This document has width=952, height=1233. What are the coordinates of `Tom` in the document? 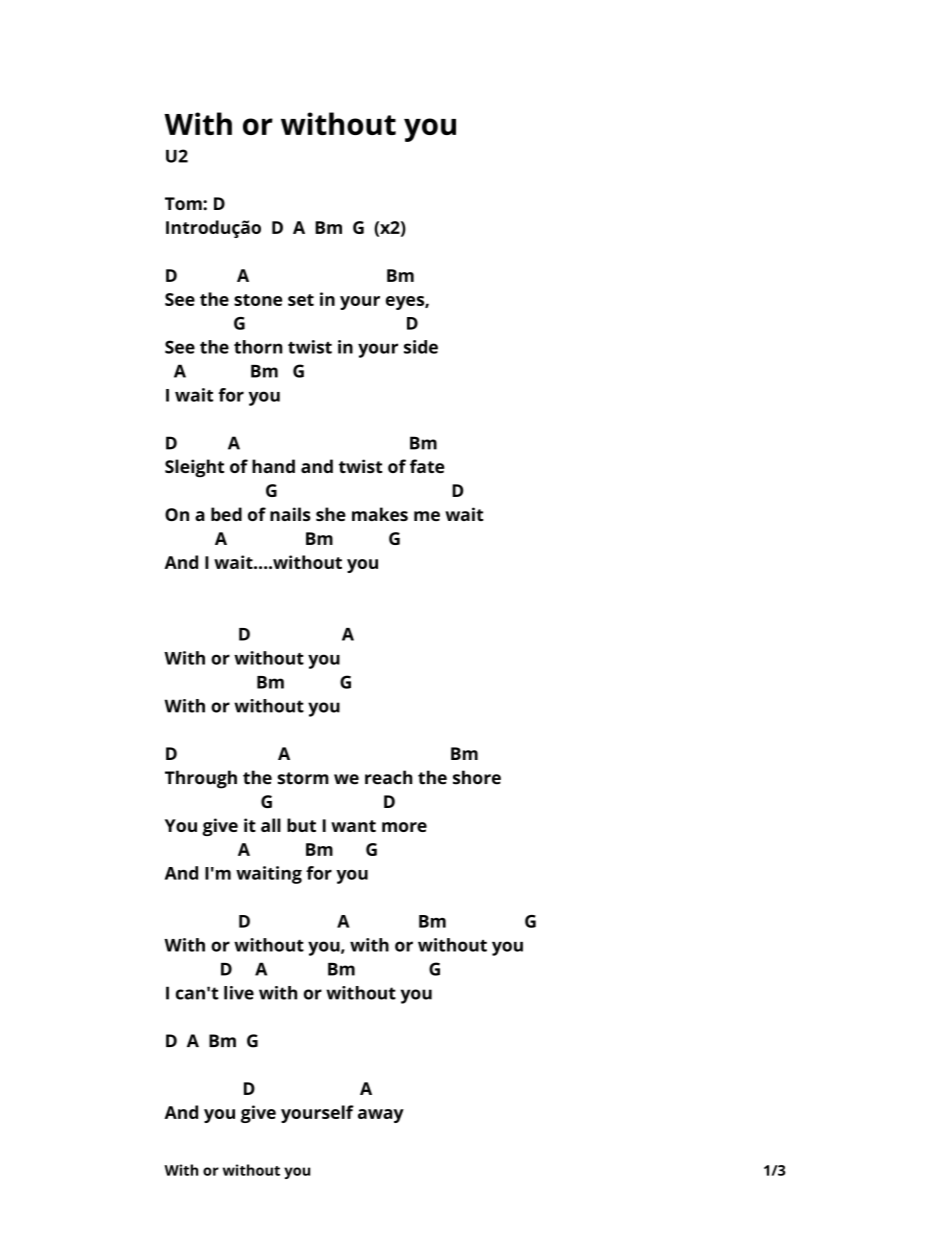 It's located at (184, 203).
